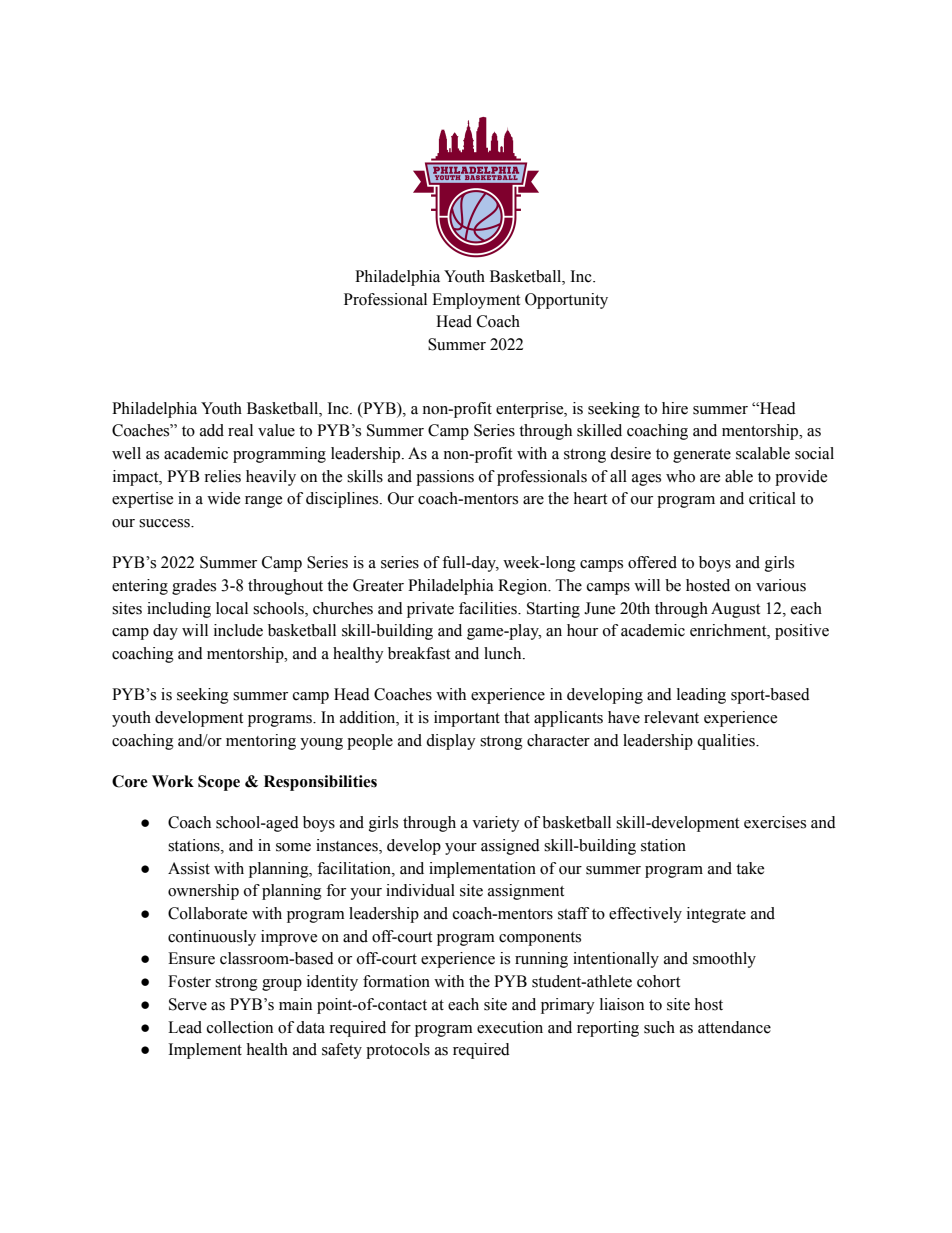  I want to click on Employment, so click(476, 301).
